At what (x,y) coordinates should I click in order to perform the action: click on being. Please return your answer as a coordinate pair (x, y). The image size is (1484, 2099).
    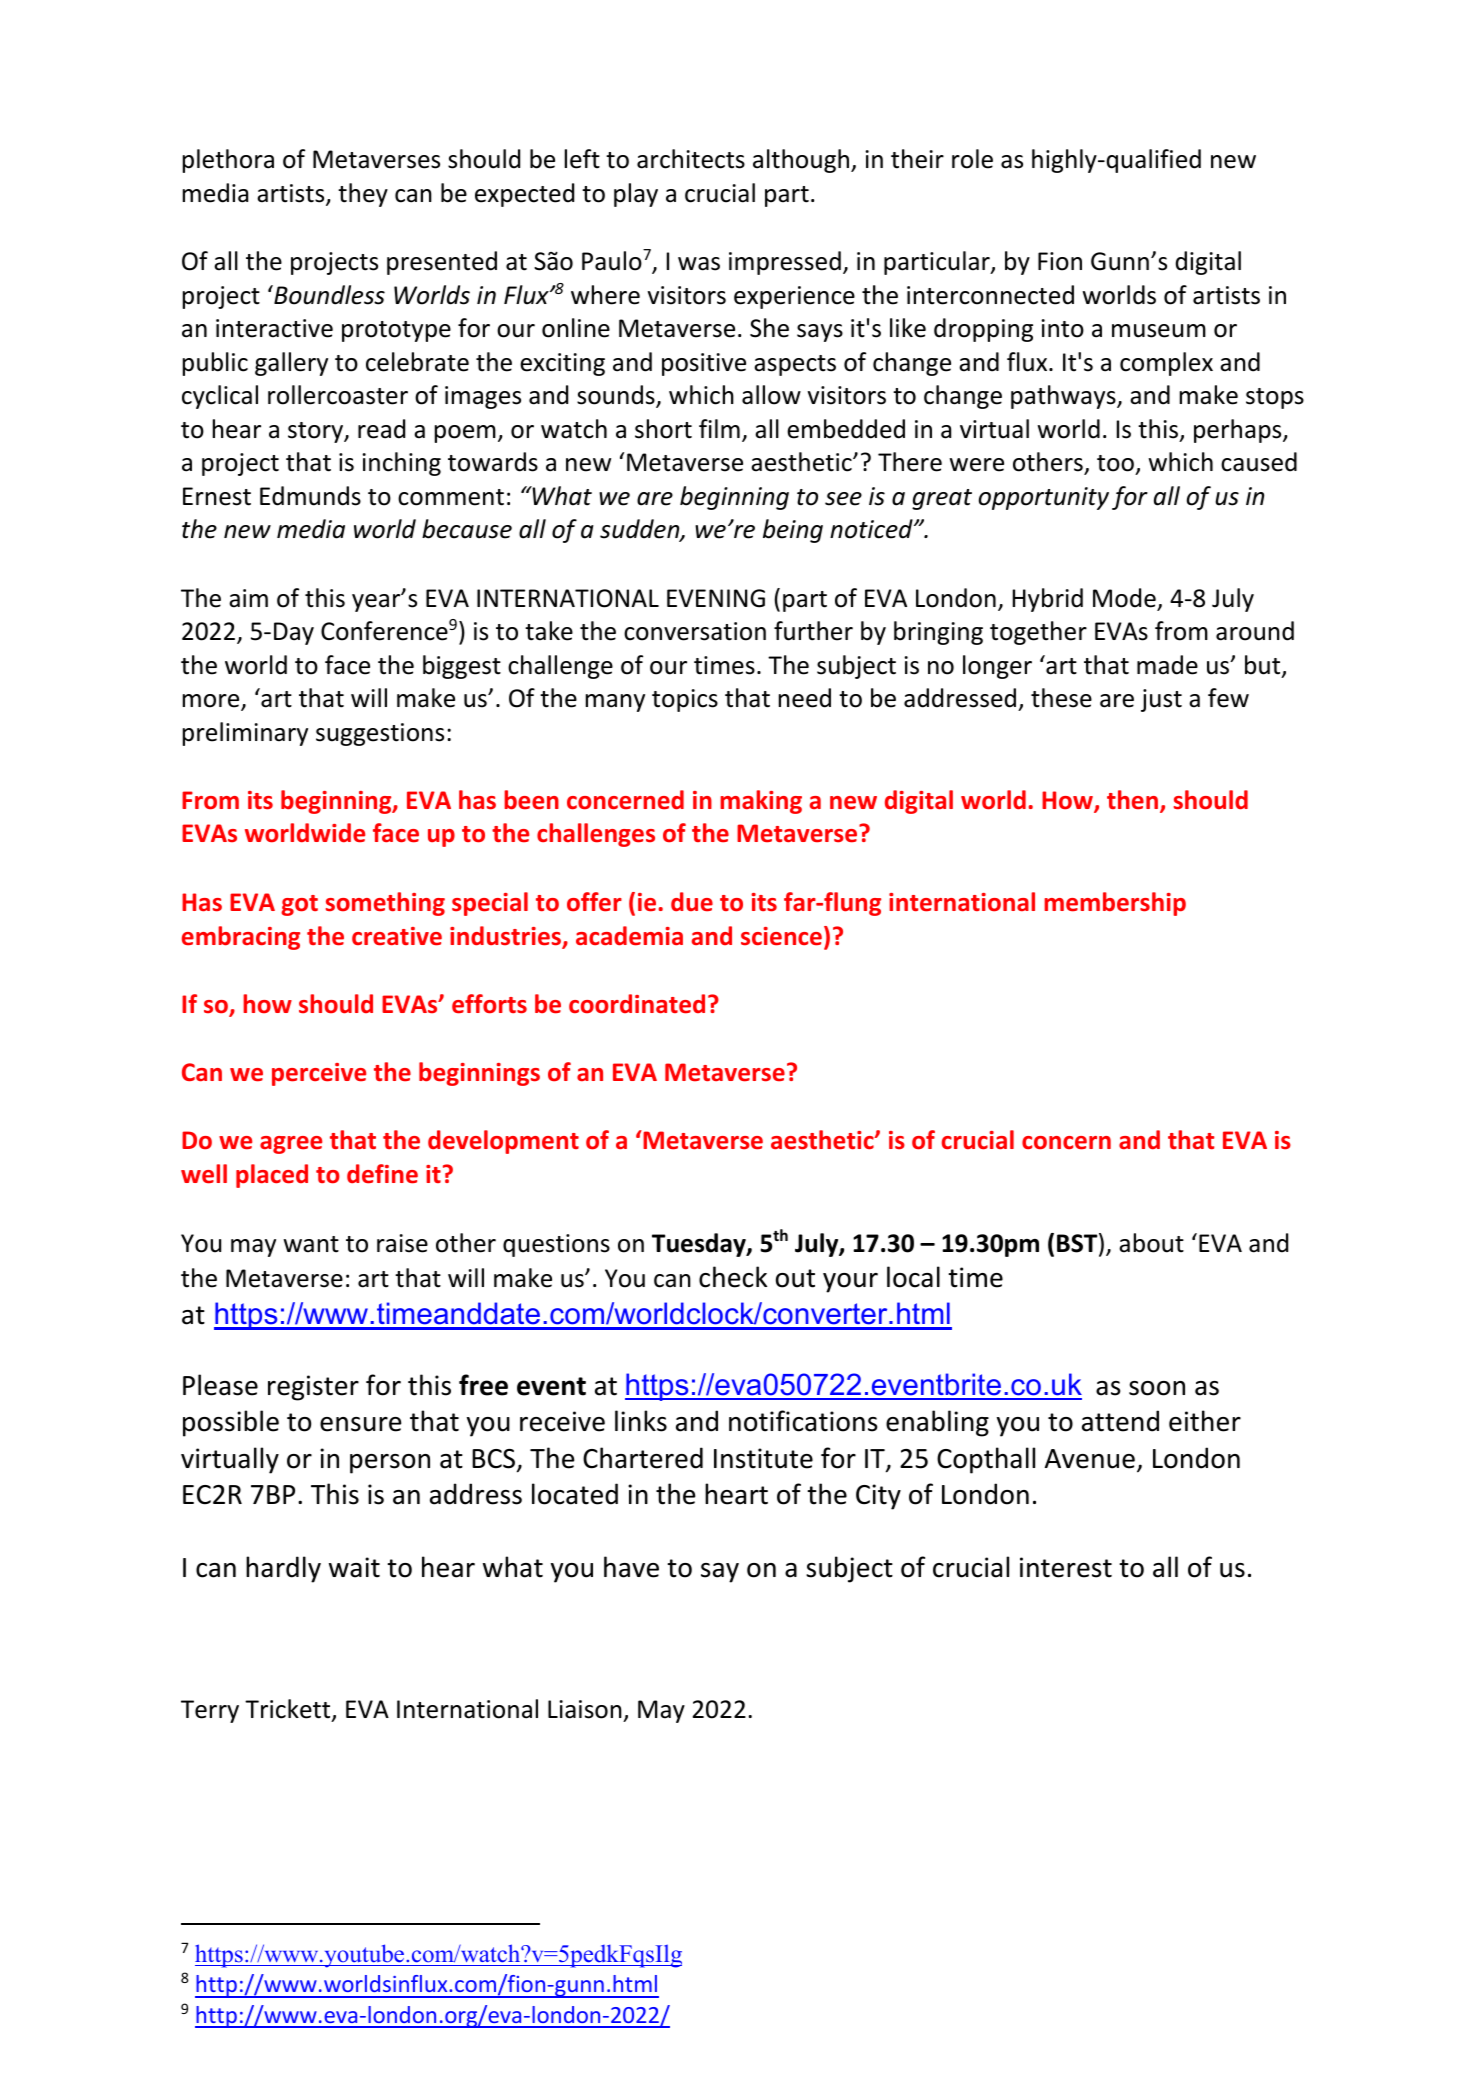
    Looking at the image, I should click on (793, 531).
